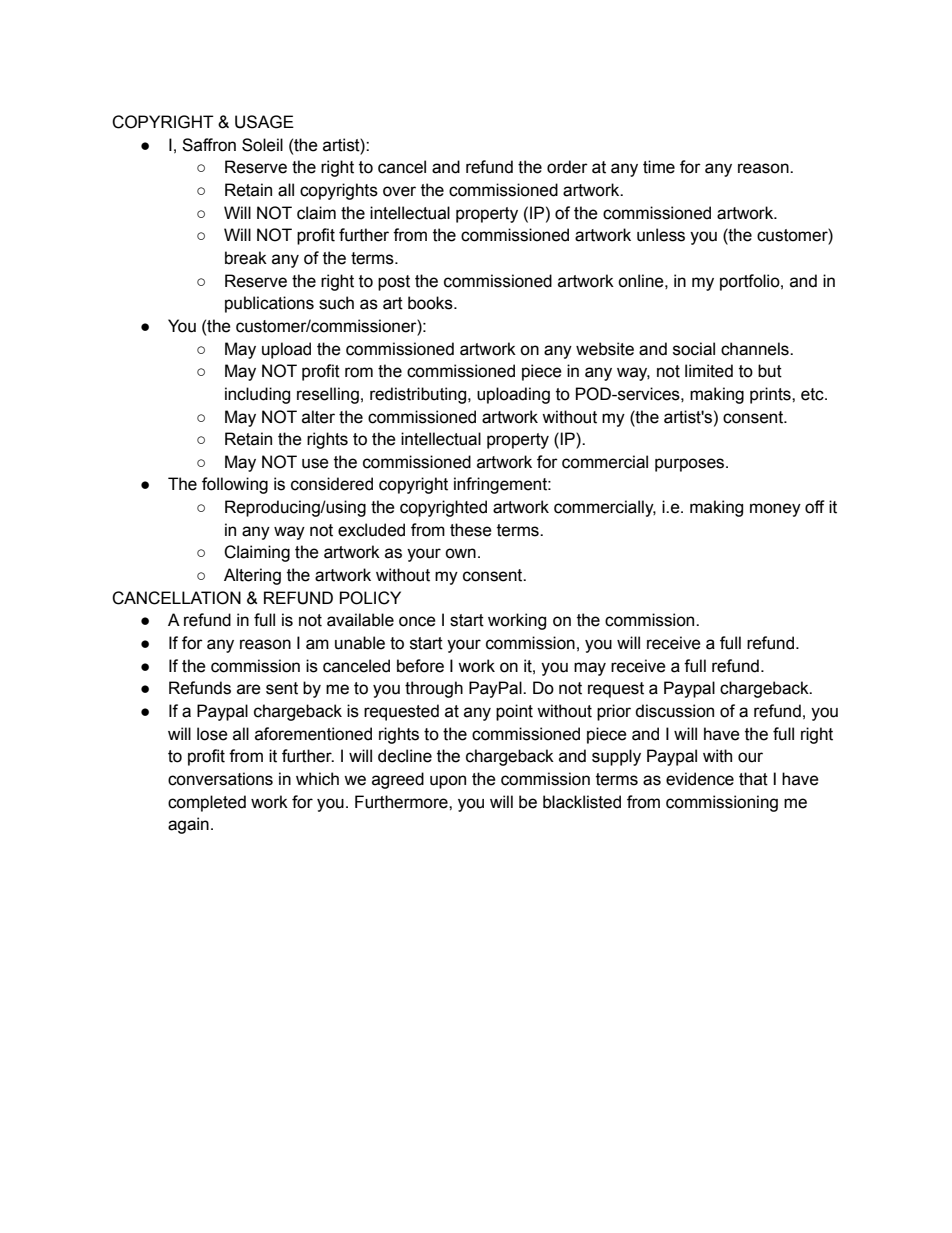  I want to click on own, so click(460, 553).
